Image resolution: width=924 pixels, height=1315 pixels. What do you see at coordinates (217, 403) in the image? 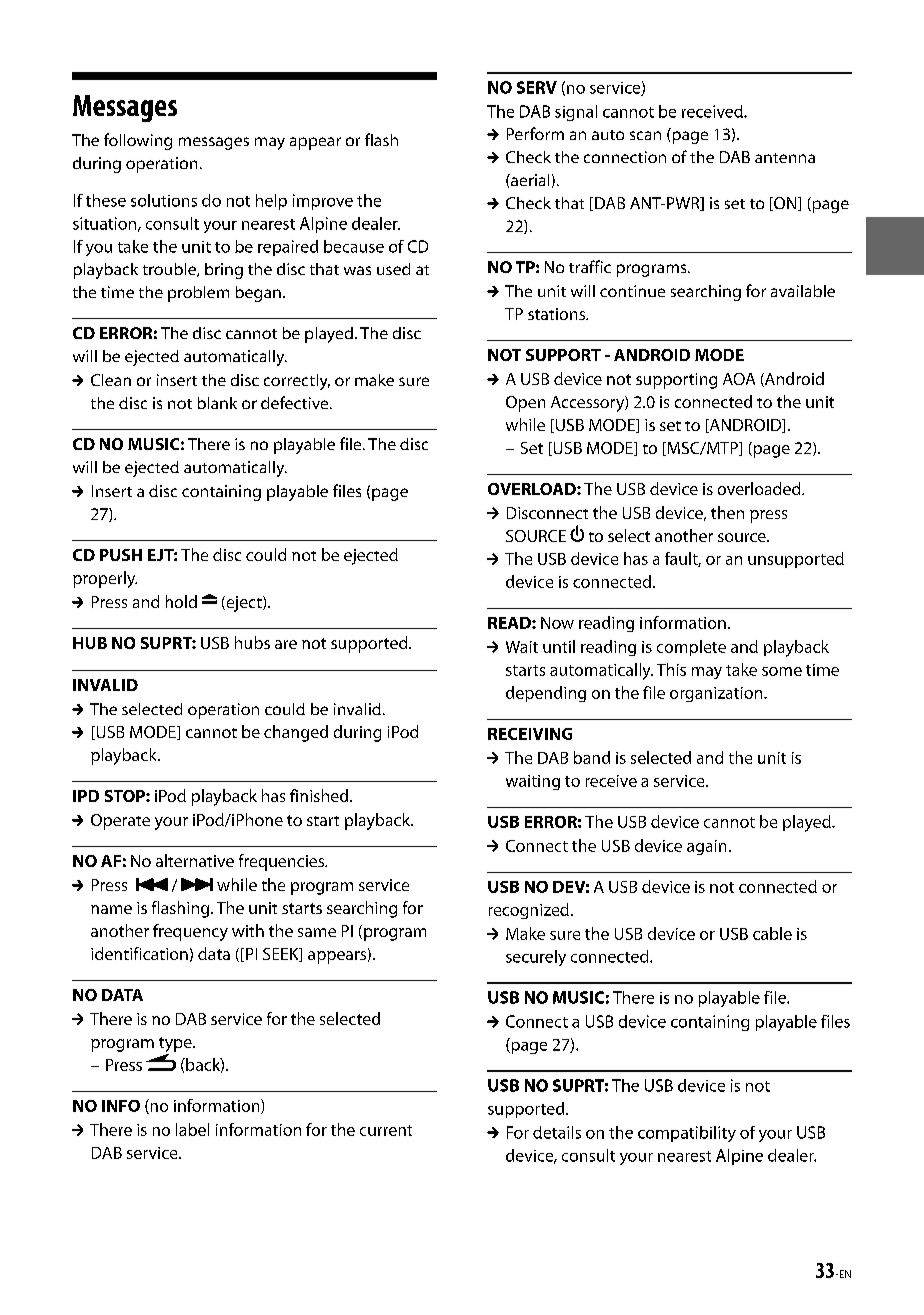
I see `blank` at bounding box center [217, 403].
